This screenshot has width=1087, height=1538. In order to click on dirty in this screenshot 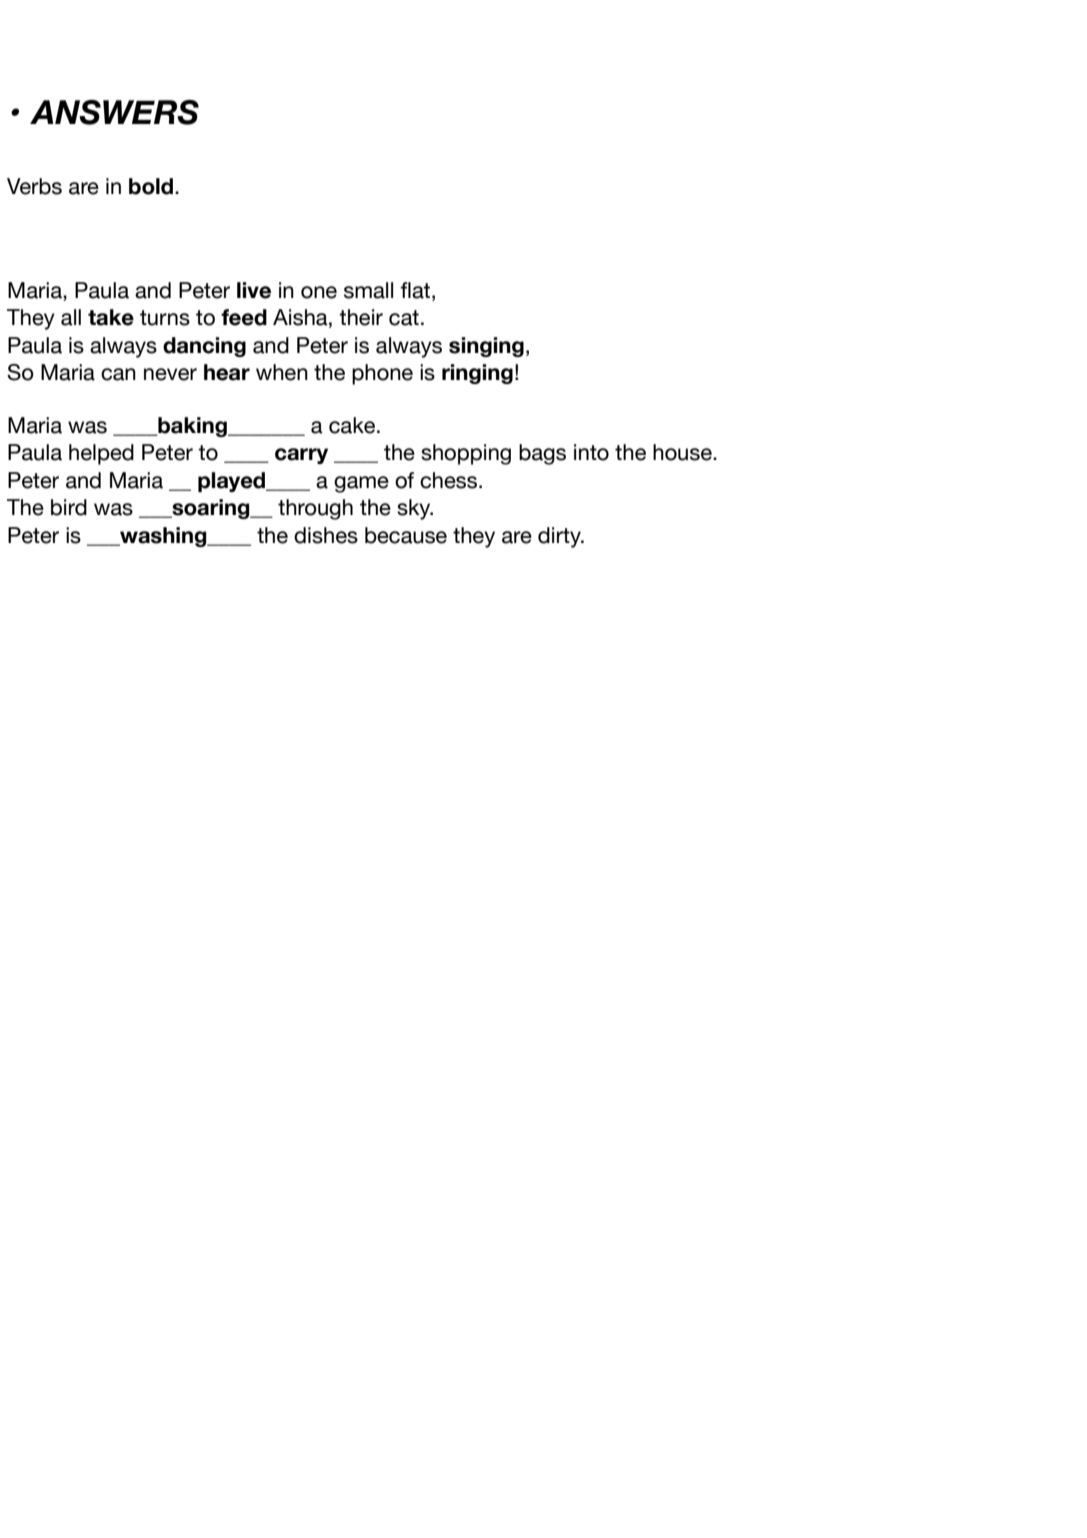, I will do `click(560, 537)`.
